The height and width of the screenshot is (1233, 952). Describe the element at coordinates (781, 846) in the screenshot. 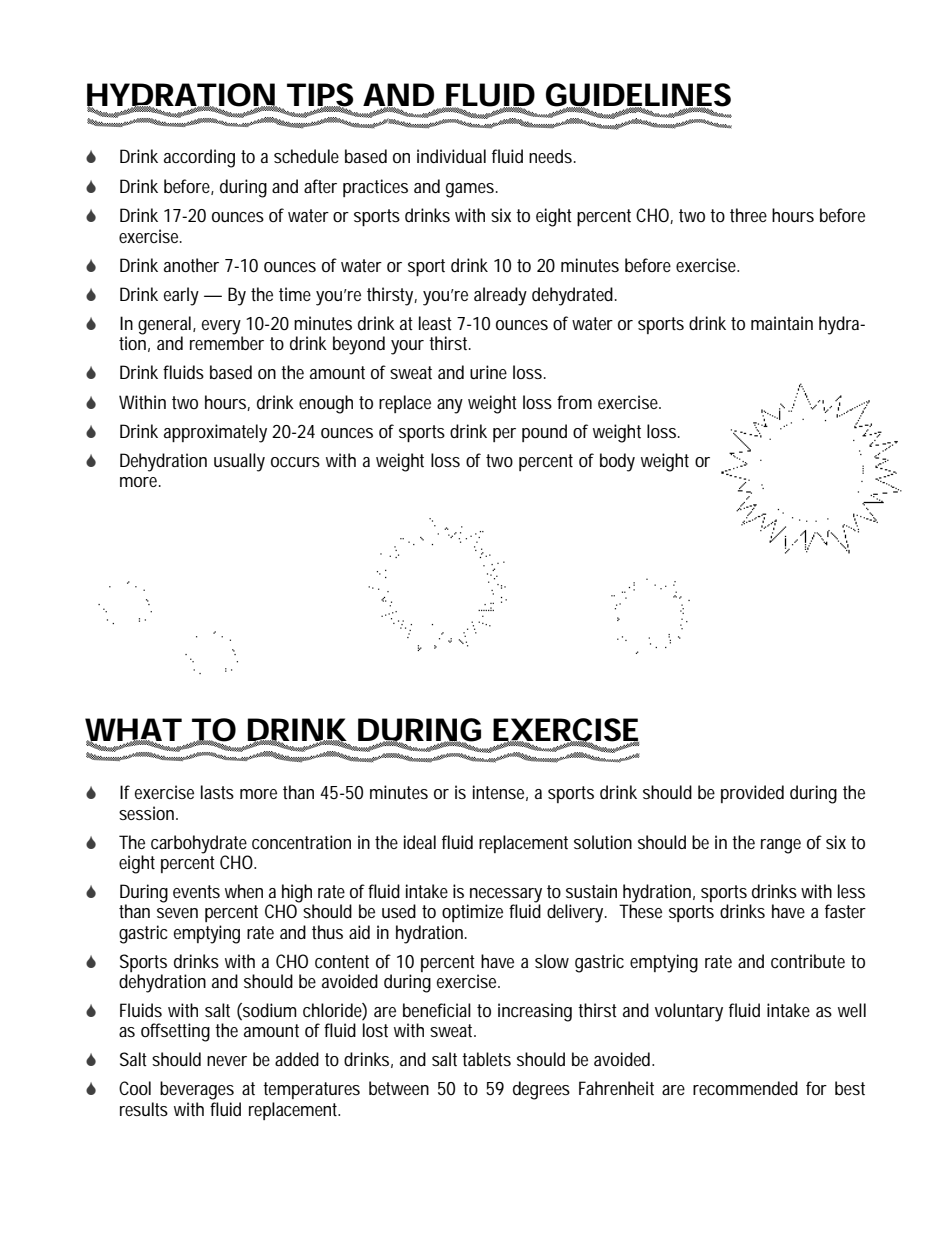

I see `range` at that location.
